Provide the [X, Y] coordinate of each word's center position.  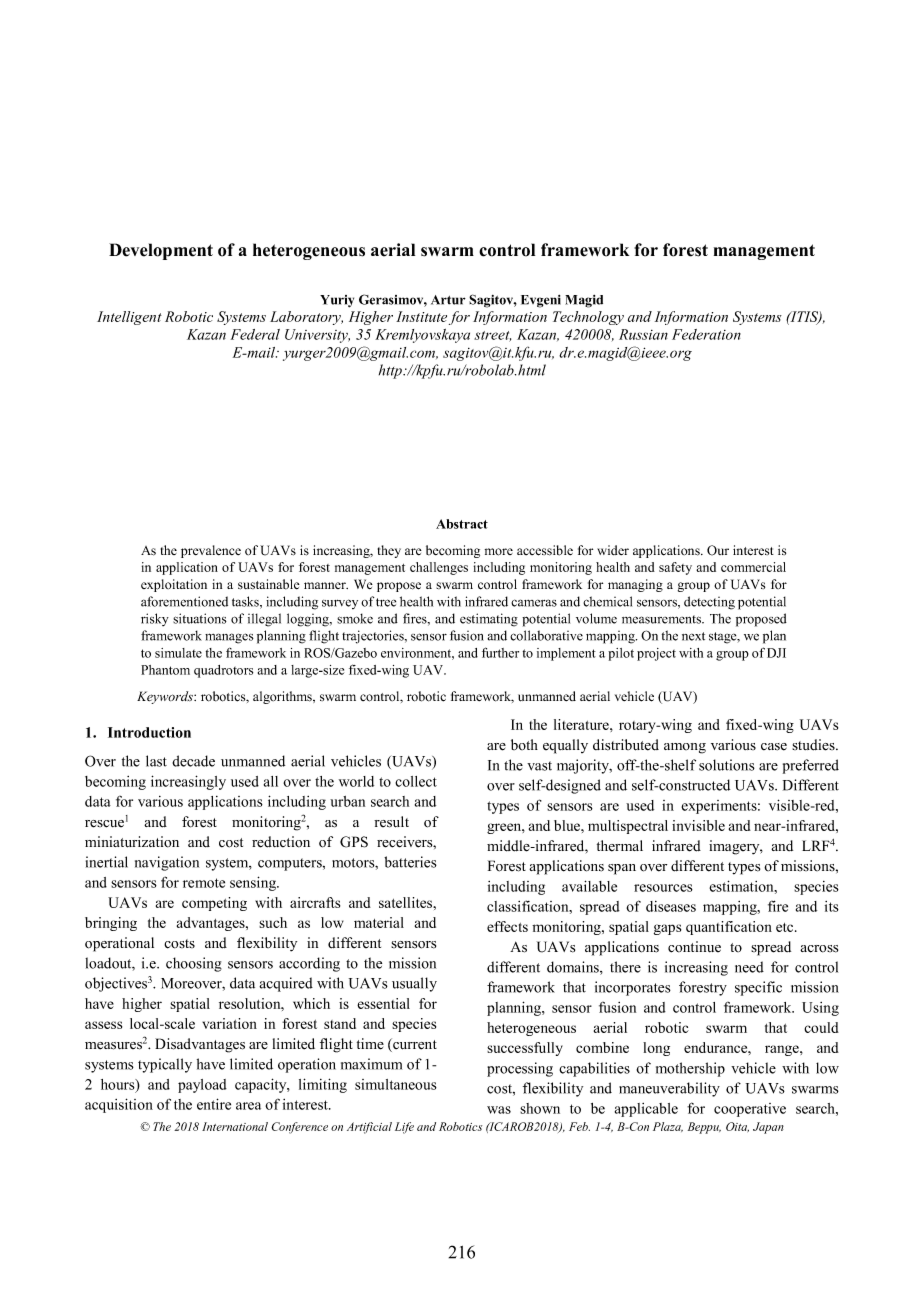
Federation [706, 334]
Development [161, 251]
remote [204, 883]
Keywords [166, 697]
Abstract [462, 524]
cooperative [750, 1110]
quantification [729, 928]
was [499, 1110]
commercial [753, 567]
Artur [448, 300]
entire [214, 1104]
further [500, 652]
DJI [776, 653]
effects [507, 926]
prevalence [211, 551]
